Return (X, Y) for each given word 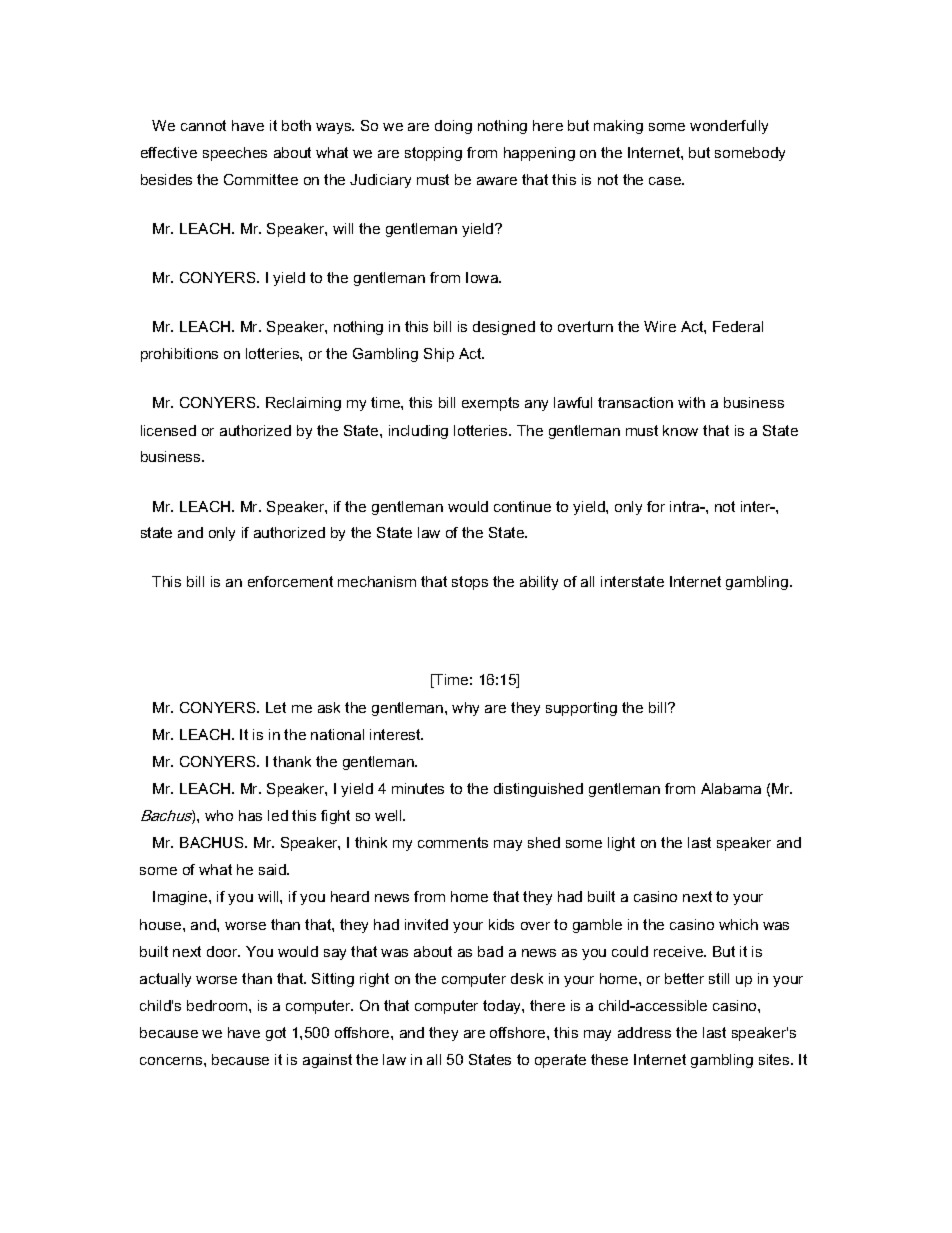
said (273, 869)
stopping (433, 154)
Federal (738, 326)
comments (453, 842)
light (621, 844)
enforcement (290, 581)
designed (504, 328)
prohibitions (179, 355)
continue (522, 506)
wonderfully (729, 127)
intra (686, 506)
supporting (581, 709)
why (465, 709)
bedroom (218, 1005)
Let (276, 707)
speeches (235, 154)
